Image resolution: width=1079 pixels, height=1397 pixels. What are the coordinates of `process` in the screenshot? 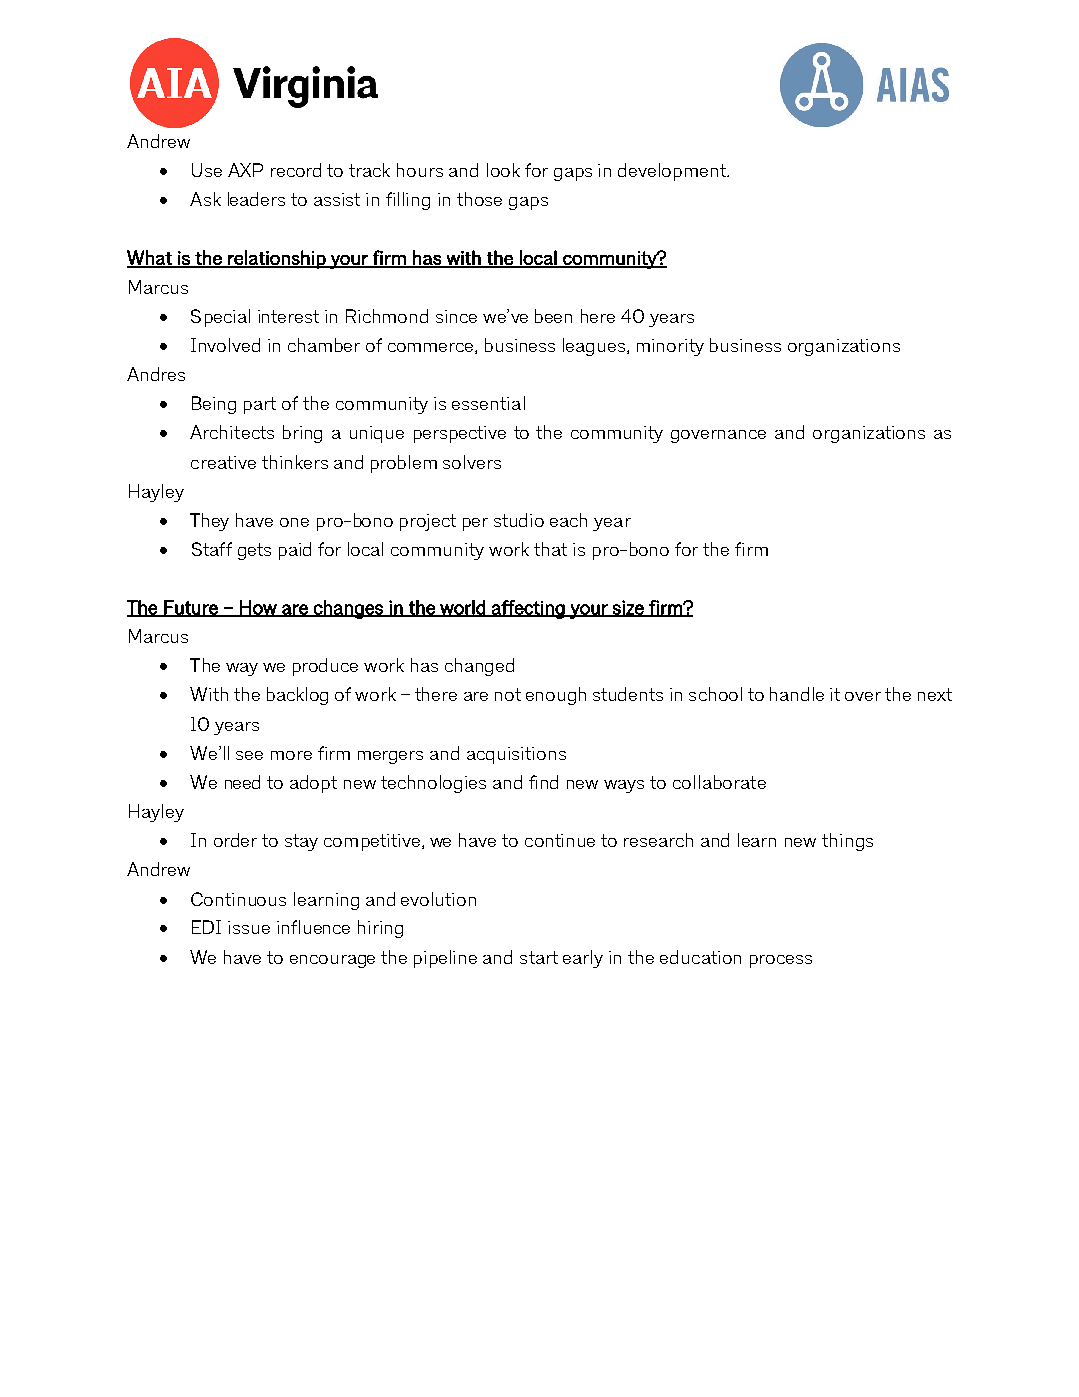 It's located at (781, 961).
